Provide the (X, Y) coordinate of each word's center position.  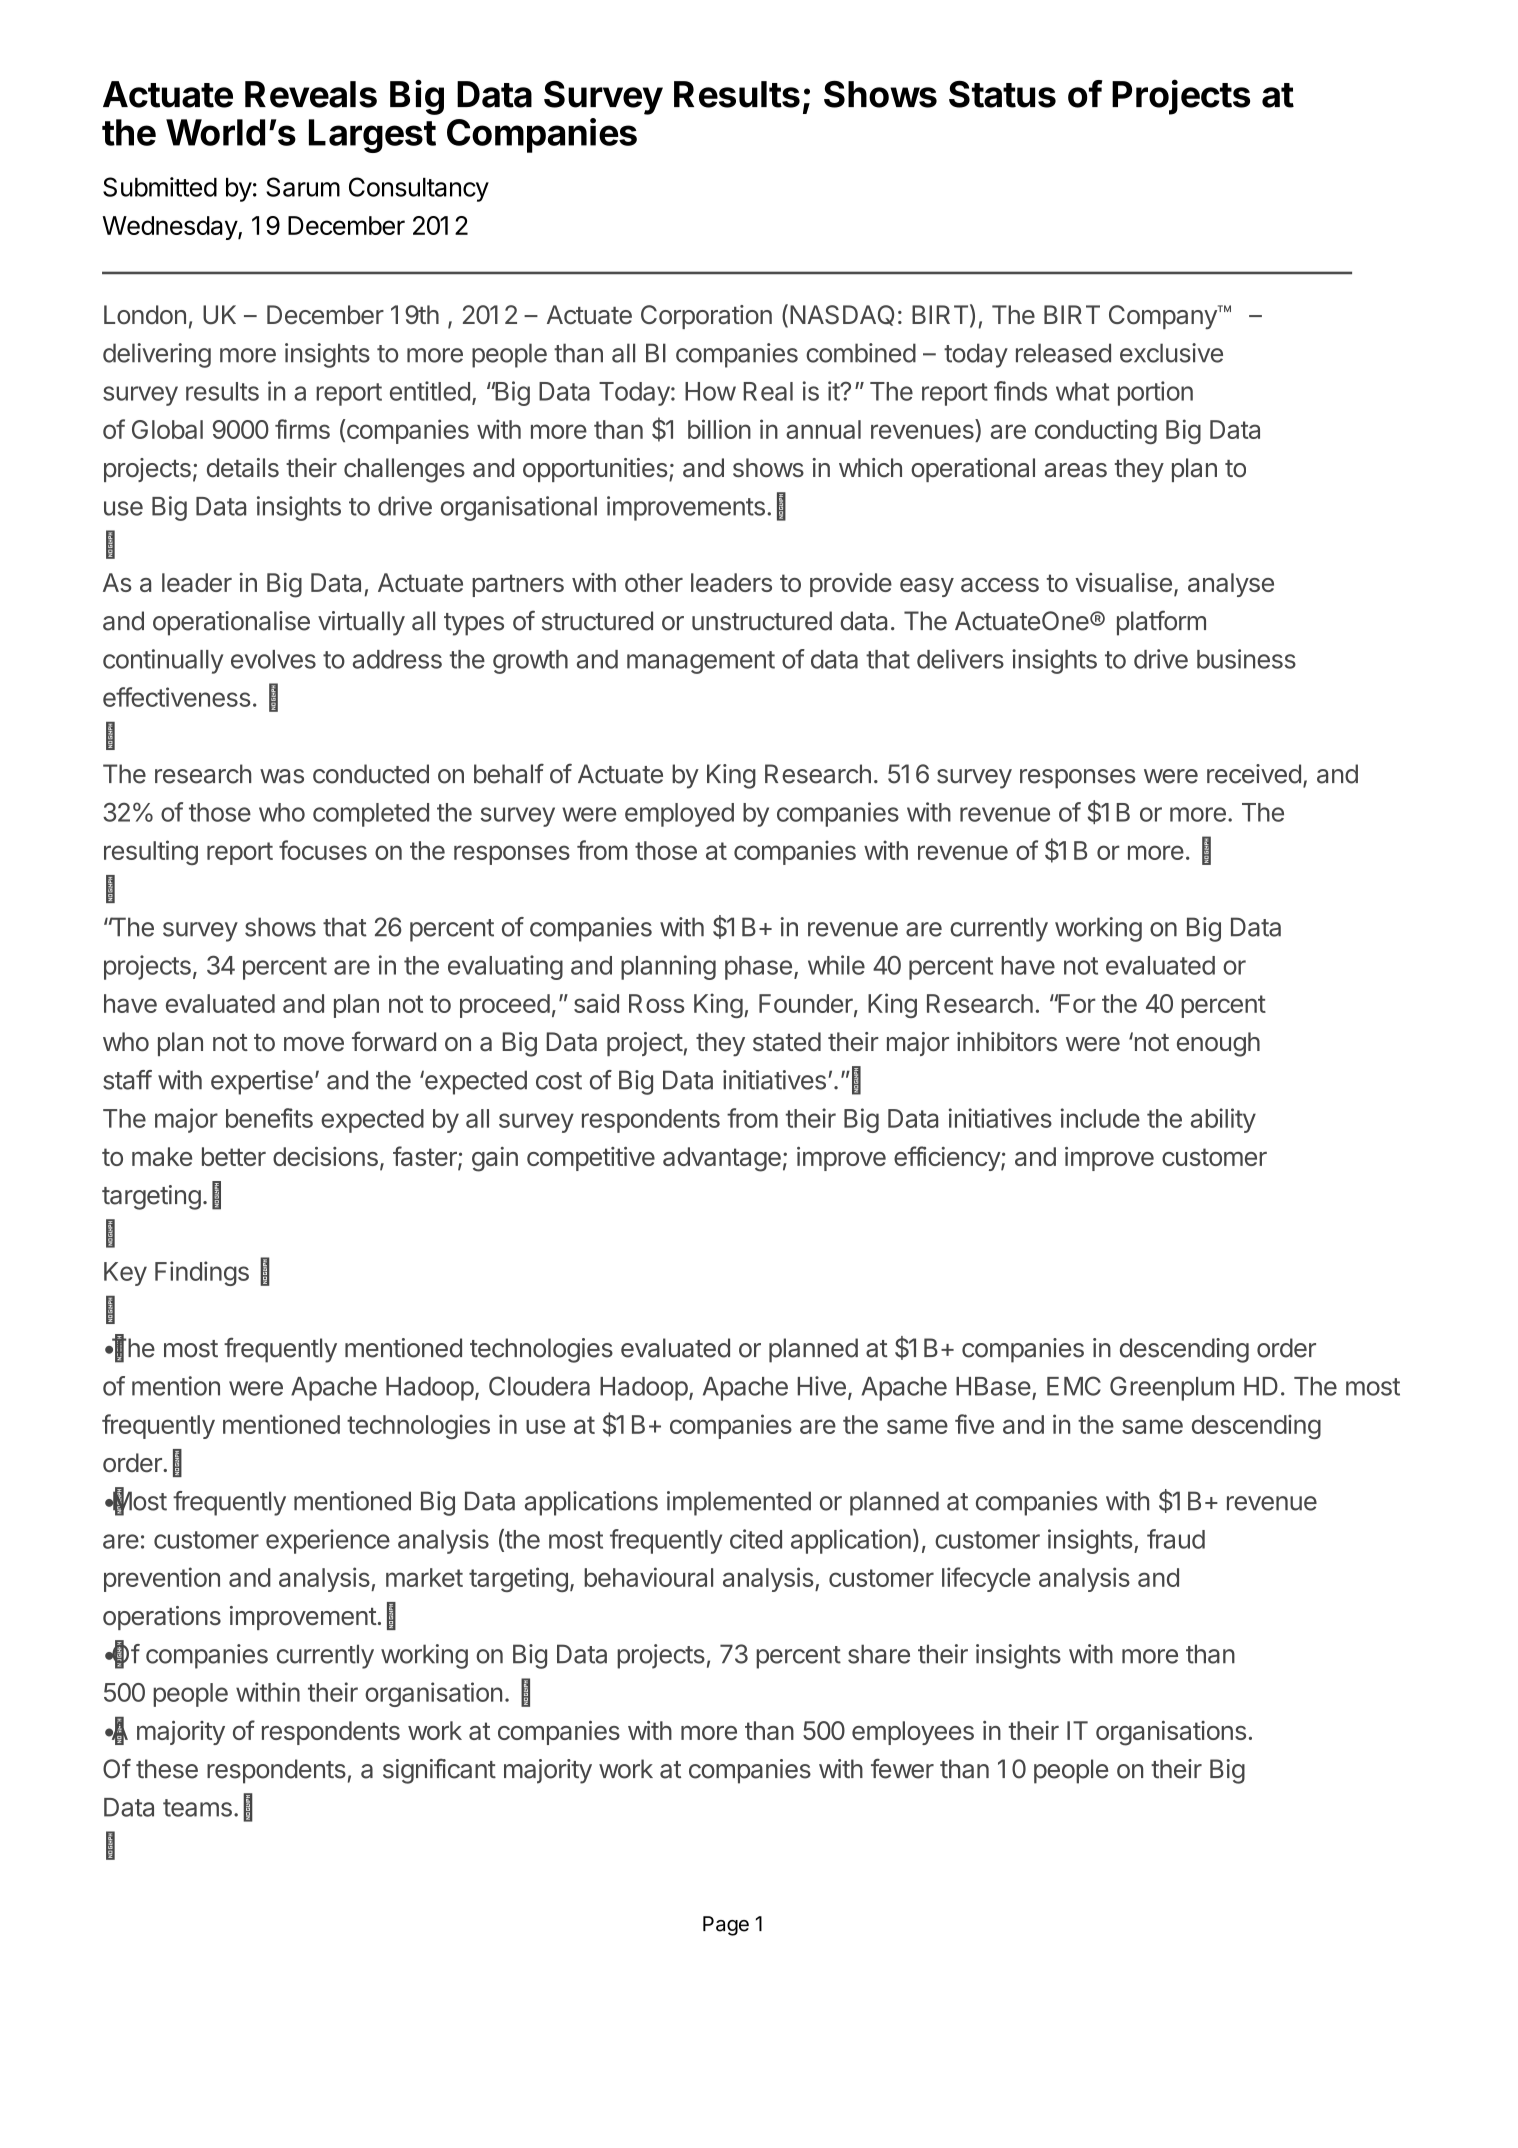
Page (726, 1926)
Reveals (311, 94)
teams (197, 1808)
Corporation (706, 317)
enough (1218, 1044)
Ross (656, 1003)
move (314, 1044)
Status (1002, 94)
